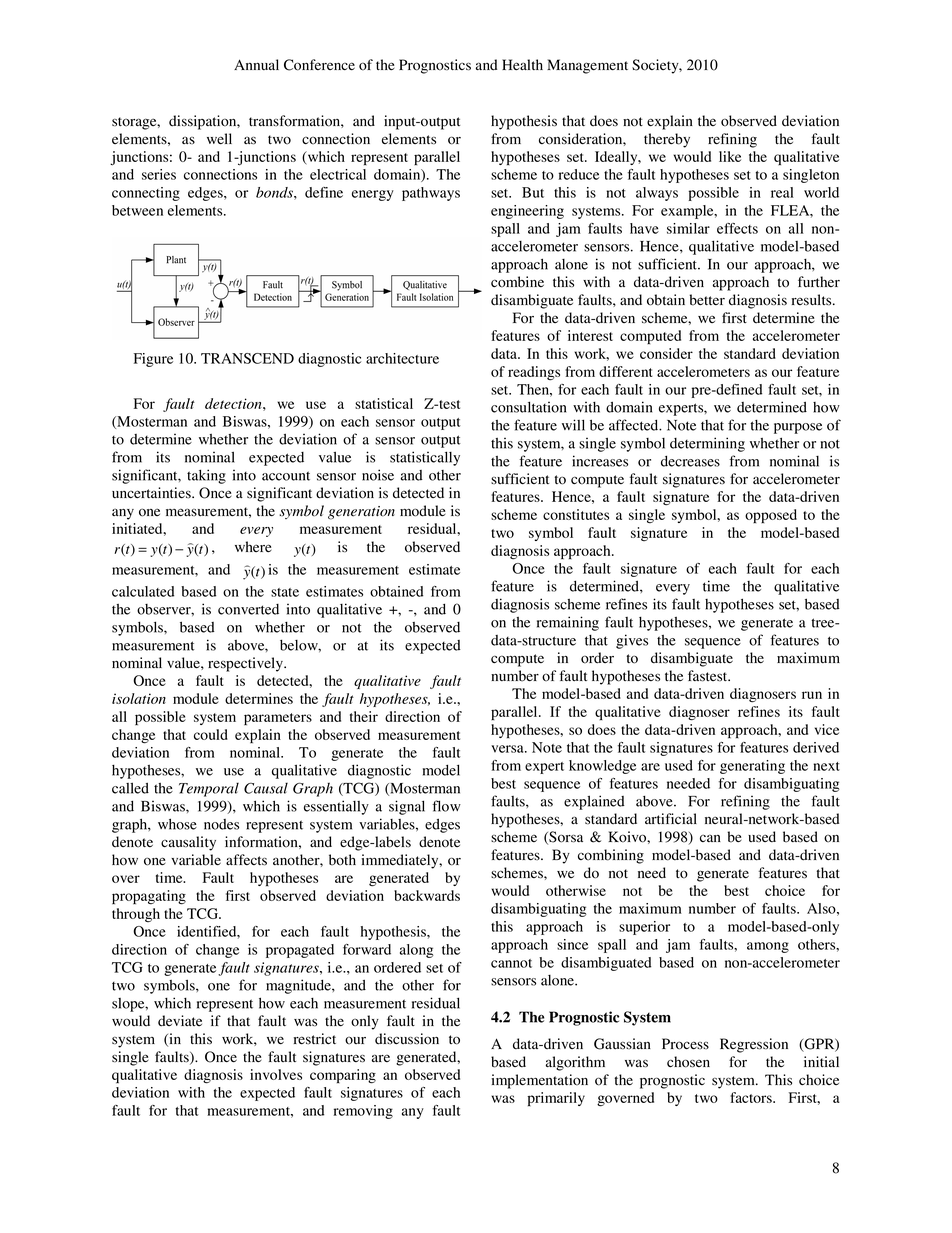 Image resolution: width=952 pixels, height=1233 pixels. I want to click on like, so click(730, 156).
